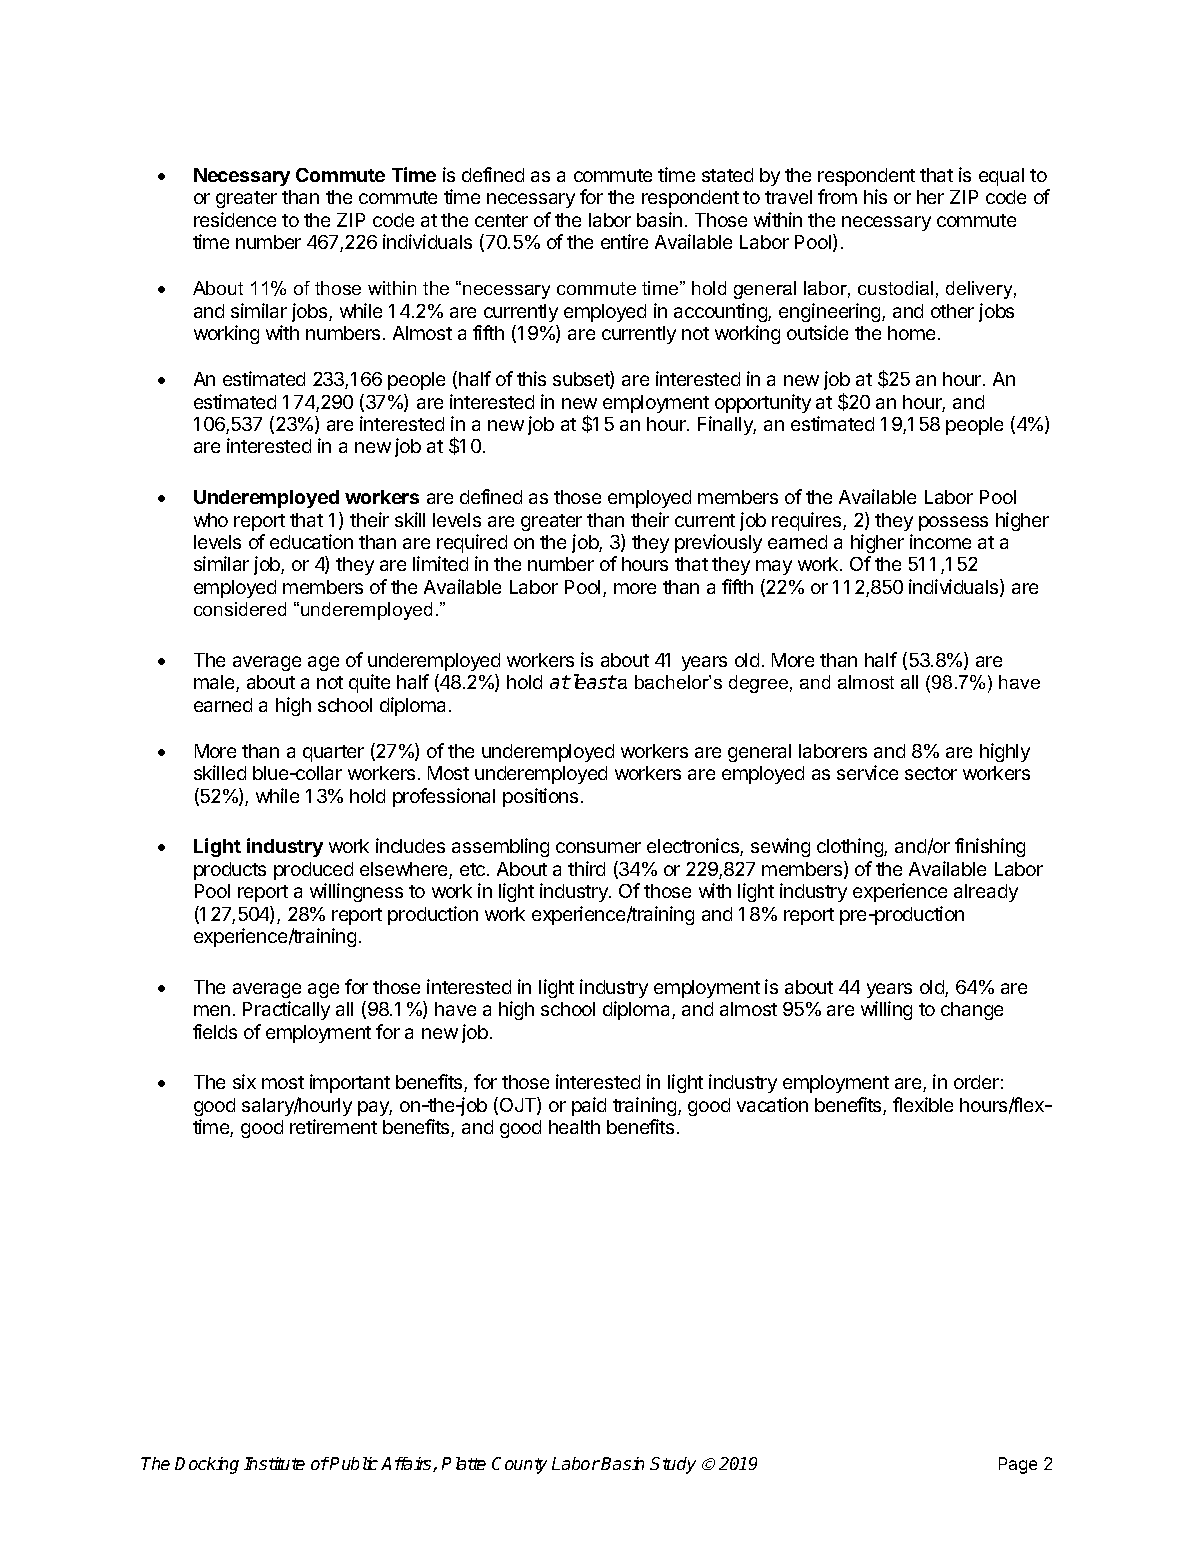 Image resolution: width=1193 pixels, height=1544 pixels. I want to click on income, so click(940, 541).
